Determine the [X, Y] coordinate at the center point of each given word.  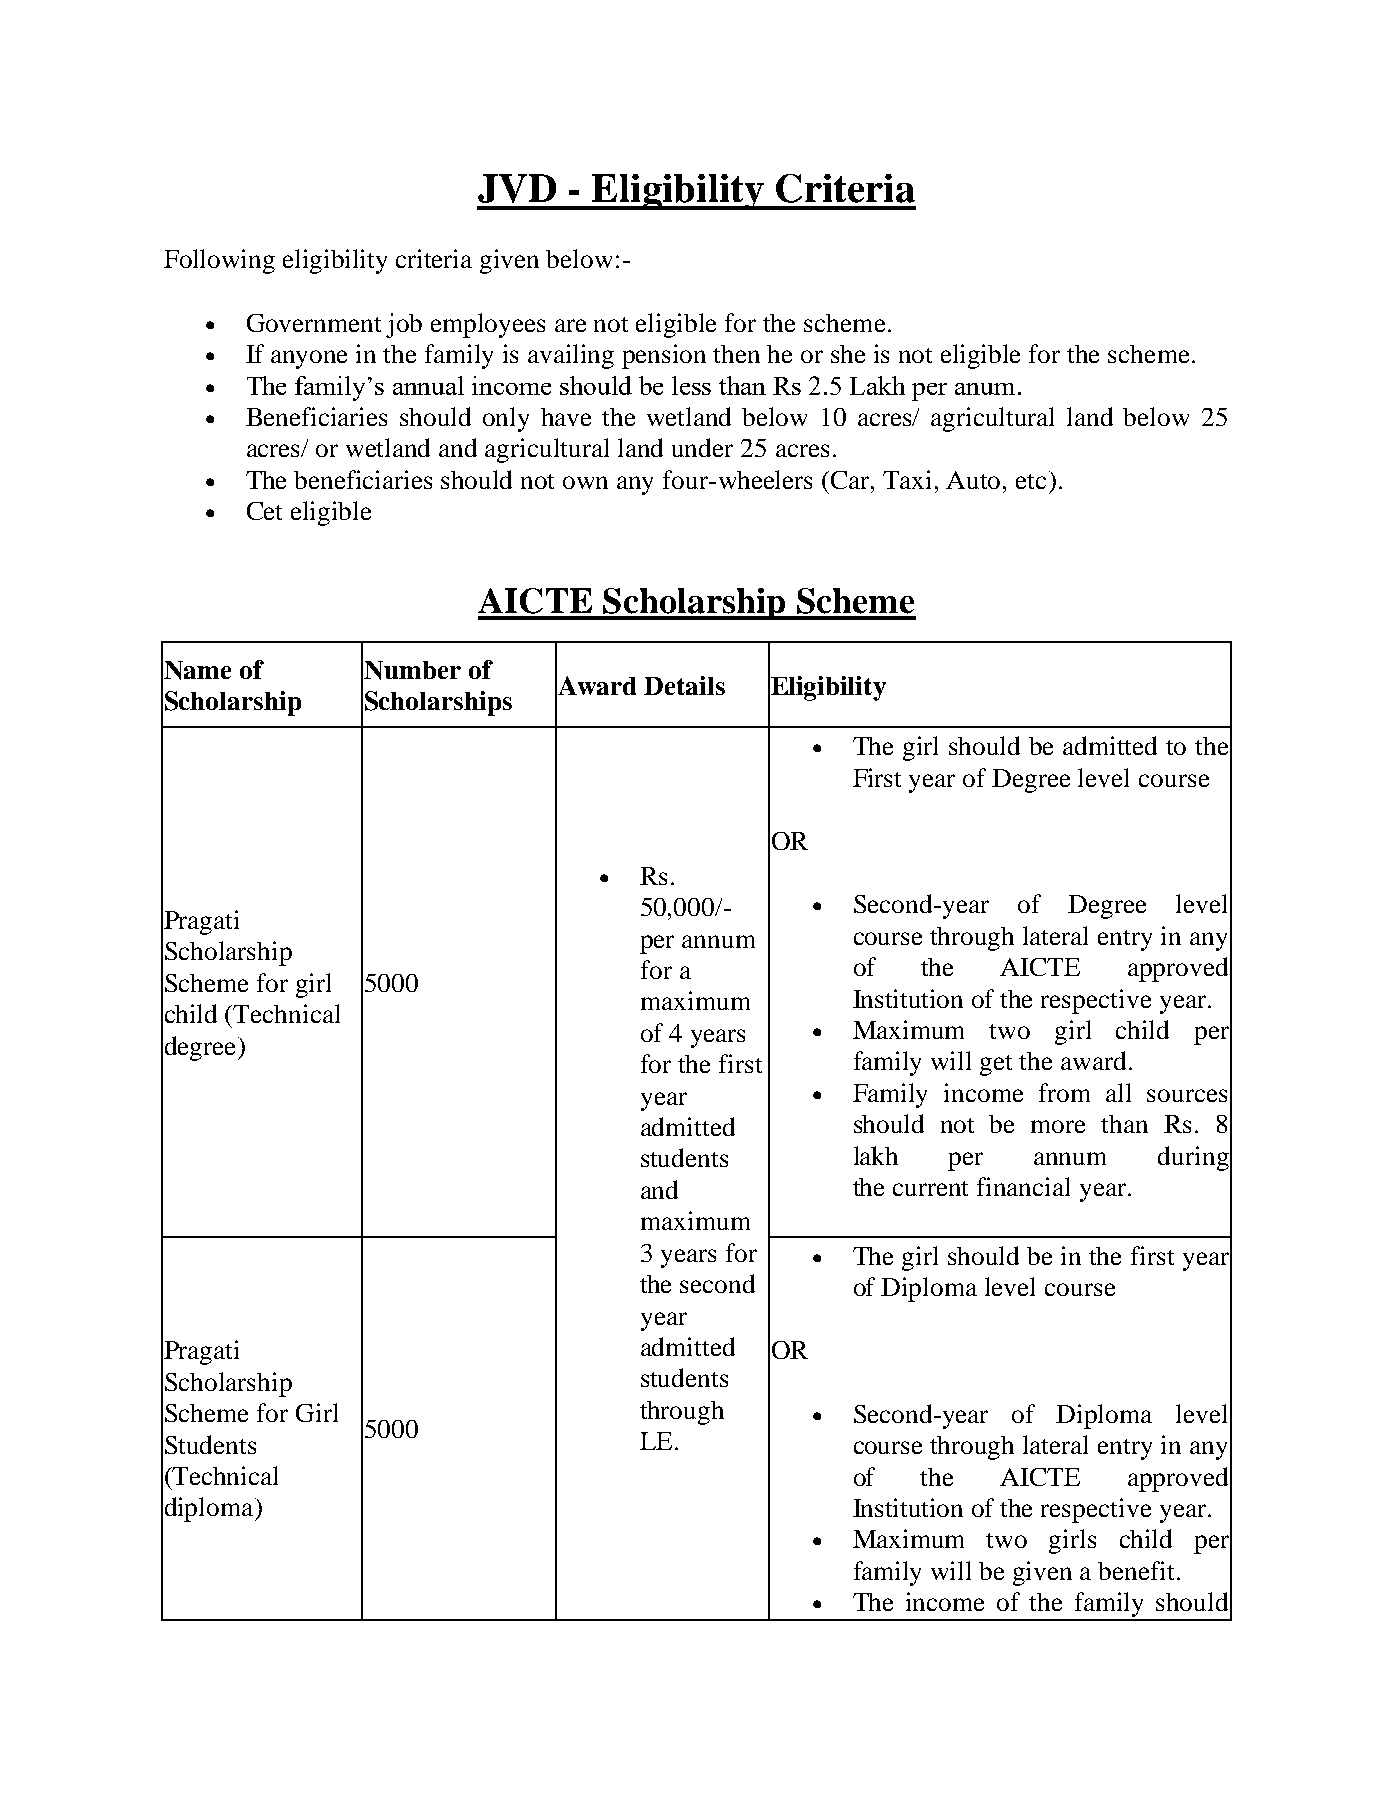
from [1064, 1092]
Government [314, 323]
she [848, 354]
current [930, 1188]
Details [684, 685]
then [736, 354]
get [996, 1065]
